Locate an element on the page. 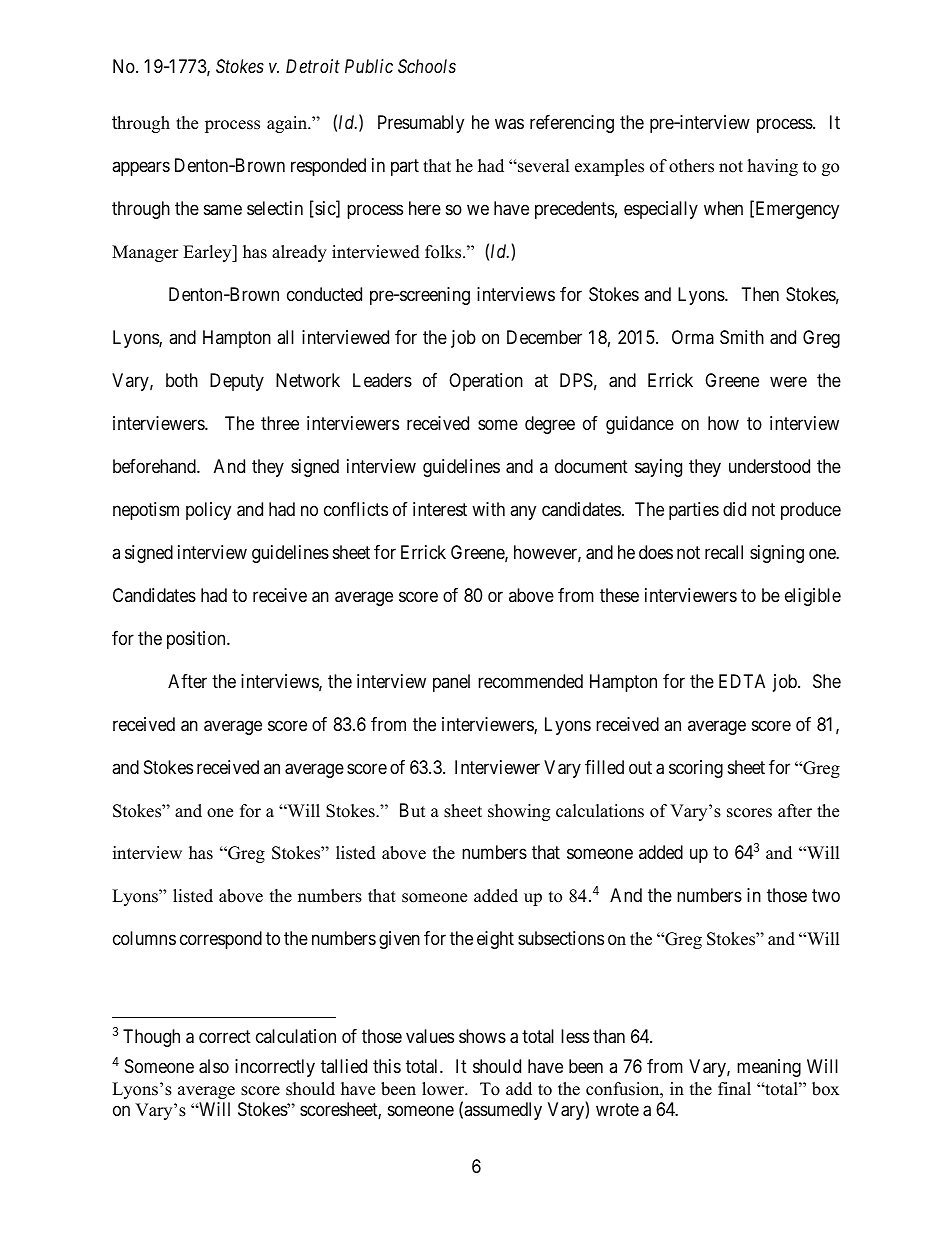  understood is located at coordinates (769, 466).
